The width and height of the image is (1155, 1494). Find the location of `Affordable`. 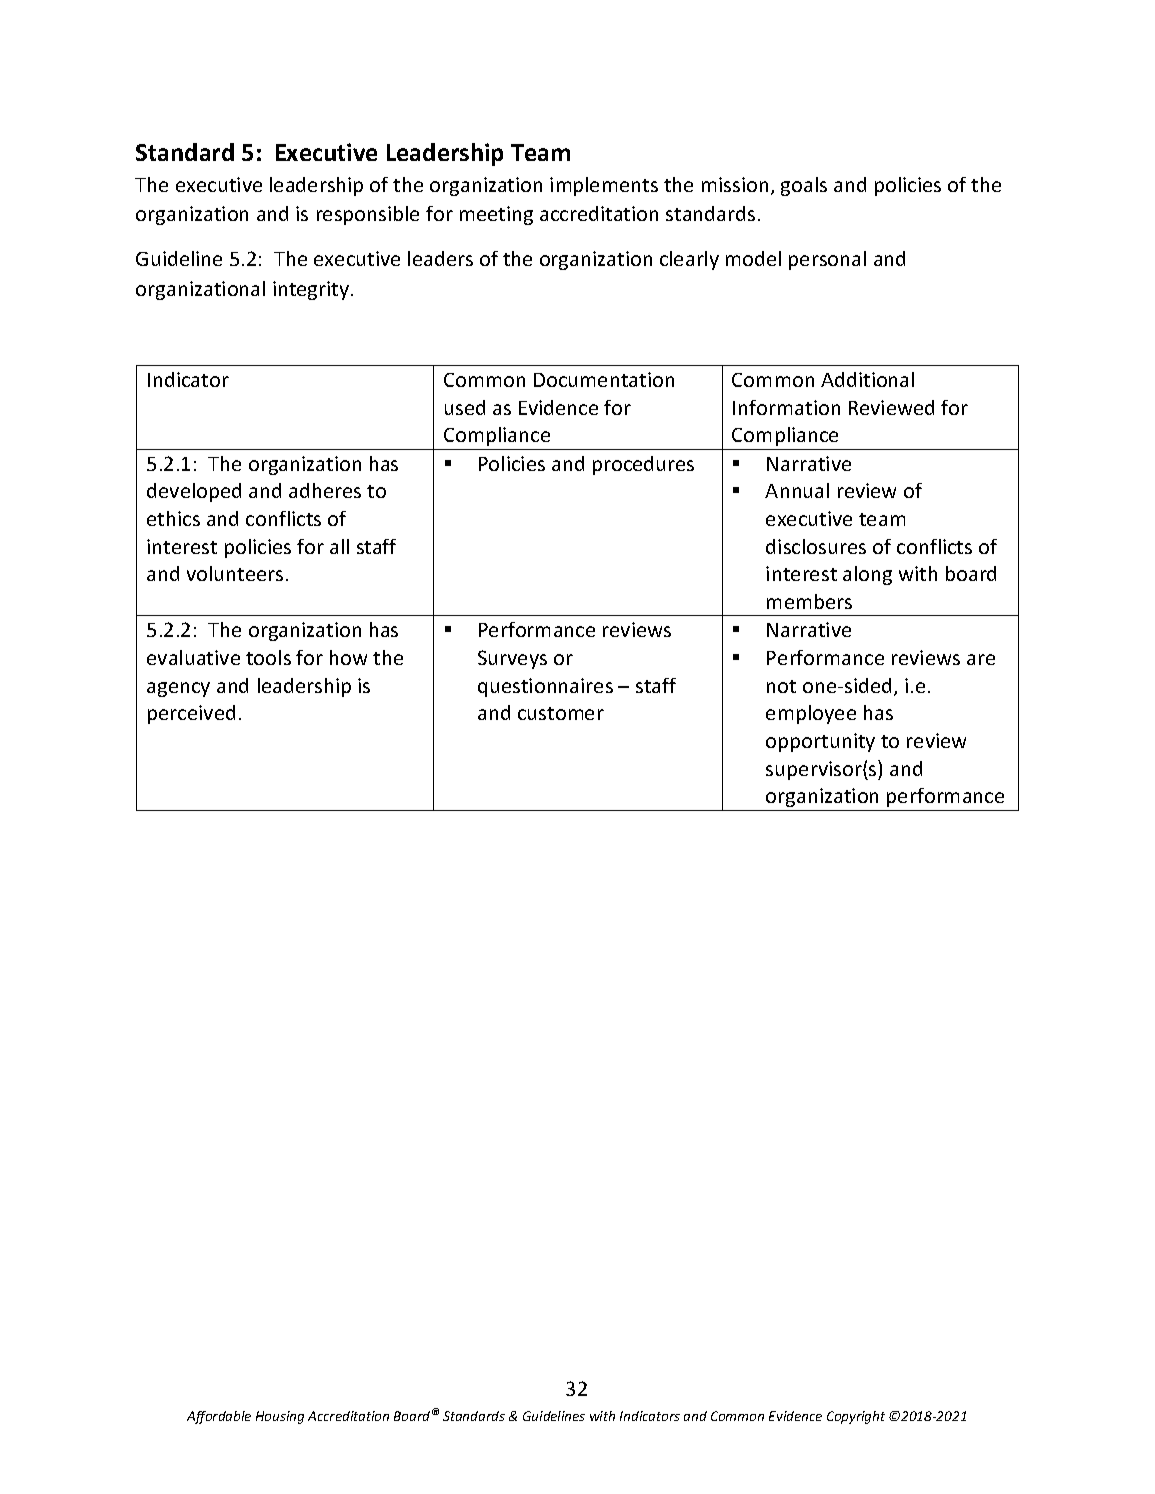

Affordable is located at coordinates (219, 1417).
